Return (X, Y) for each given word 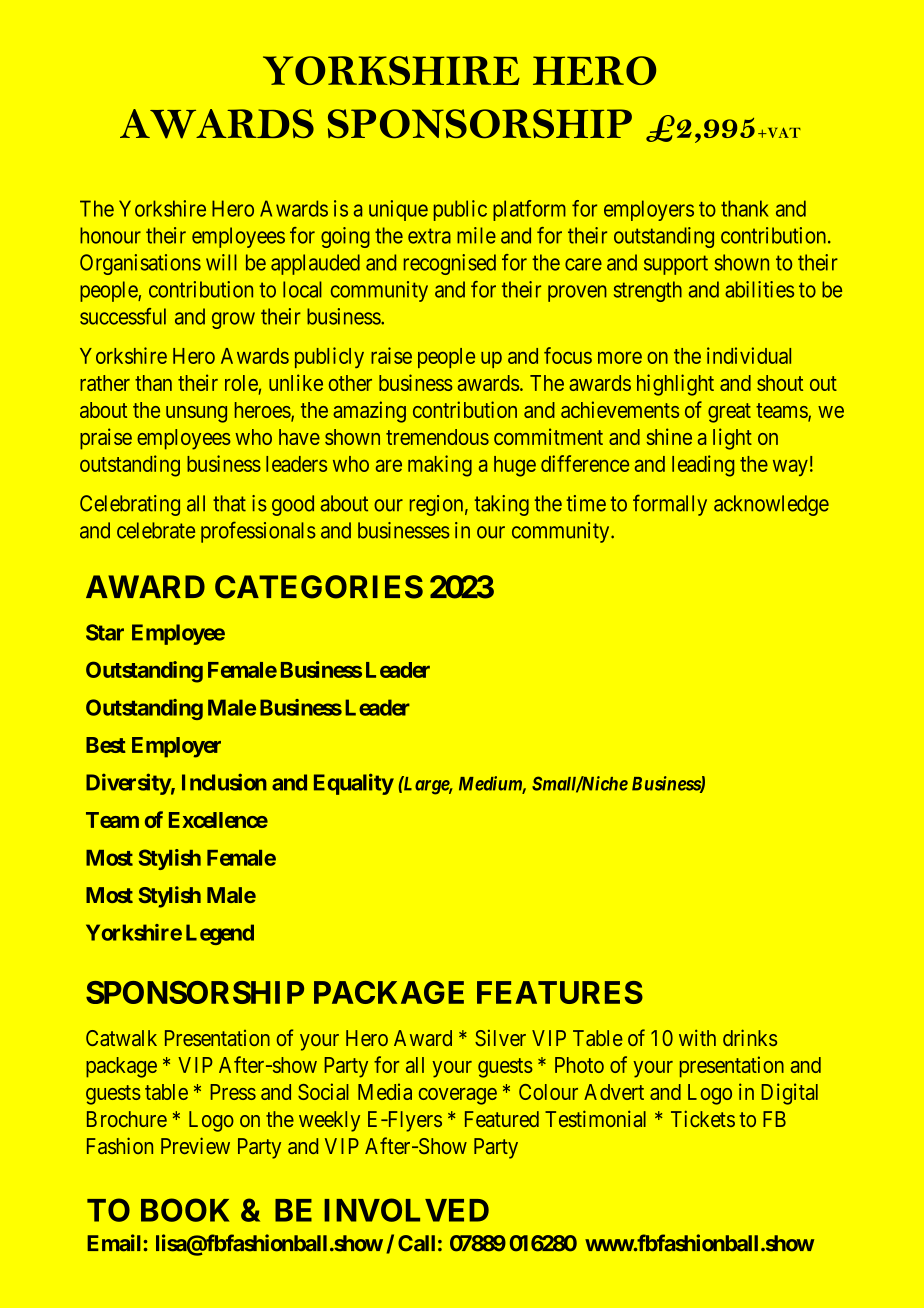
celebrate (156, 530)
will (221, 262)
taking (501, 505)
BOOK (185, 1210)
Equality (354, 784)
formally (670, 505)
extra (429, 236)
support (676, 265)
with (697, 1037)
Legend (220, 934)
